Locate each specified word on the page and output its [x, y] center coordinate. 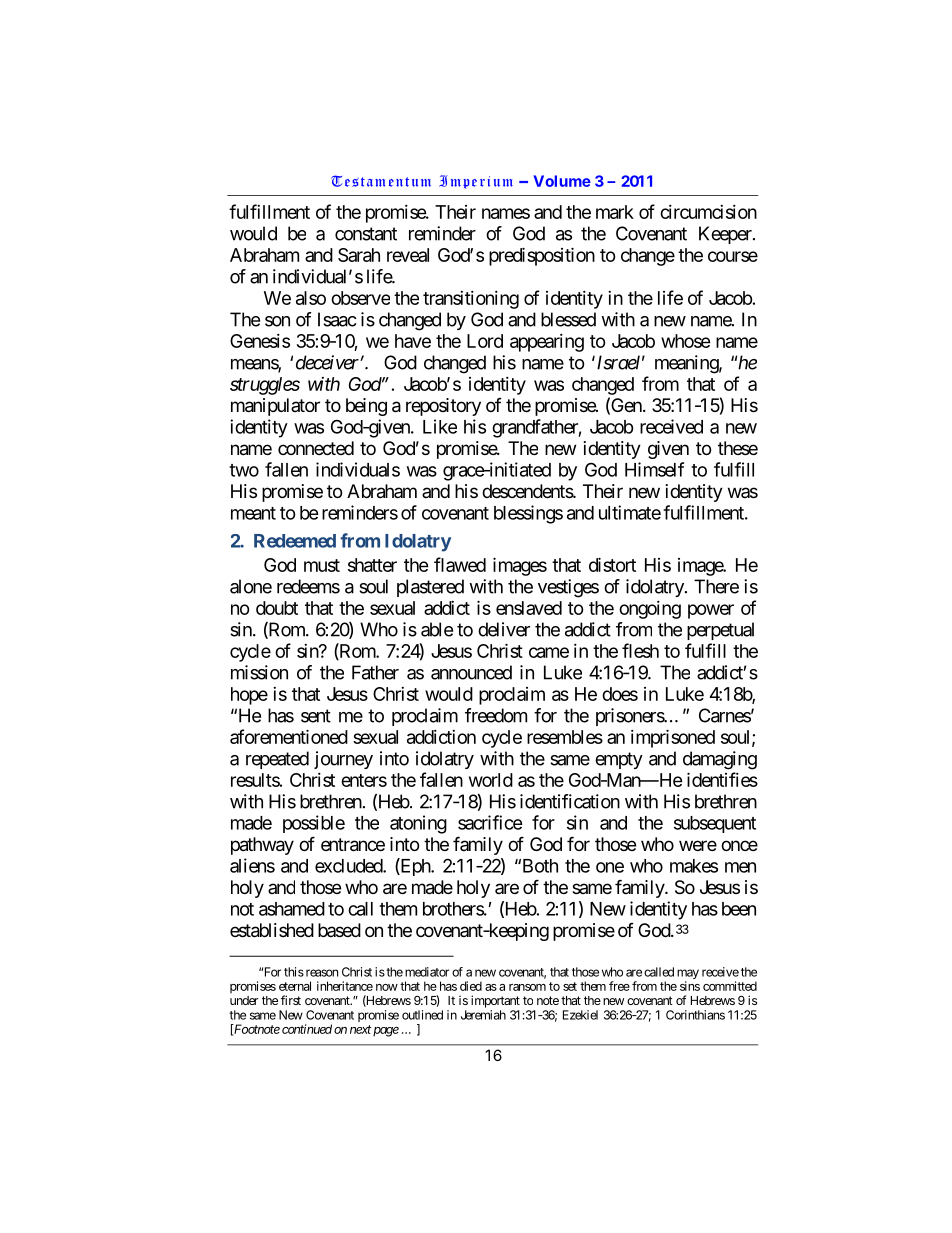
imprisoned [673, 738]
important [495, 1001]
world [491, 780]
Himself [654, 469]
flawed [460, 564]
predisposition [542, 256]
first [291, 1000]
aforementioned [289, 736]
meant [253, 513]
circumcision [708, 212]
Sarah [359, 255]
